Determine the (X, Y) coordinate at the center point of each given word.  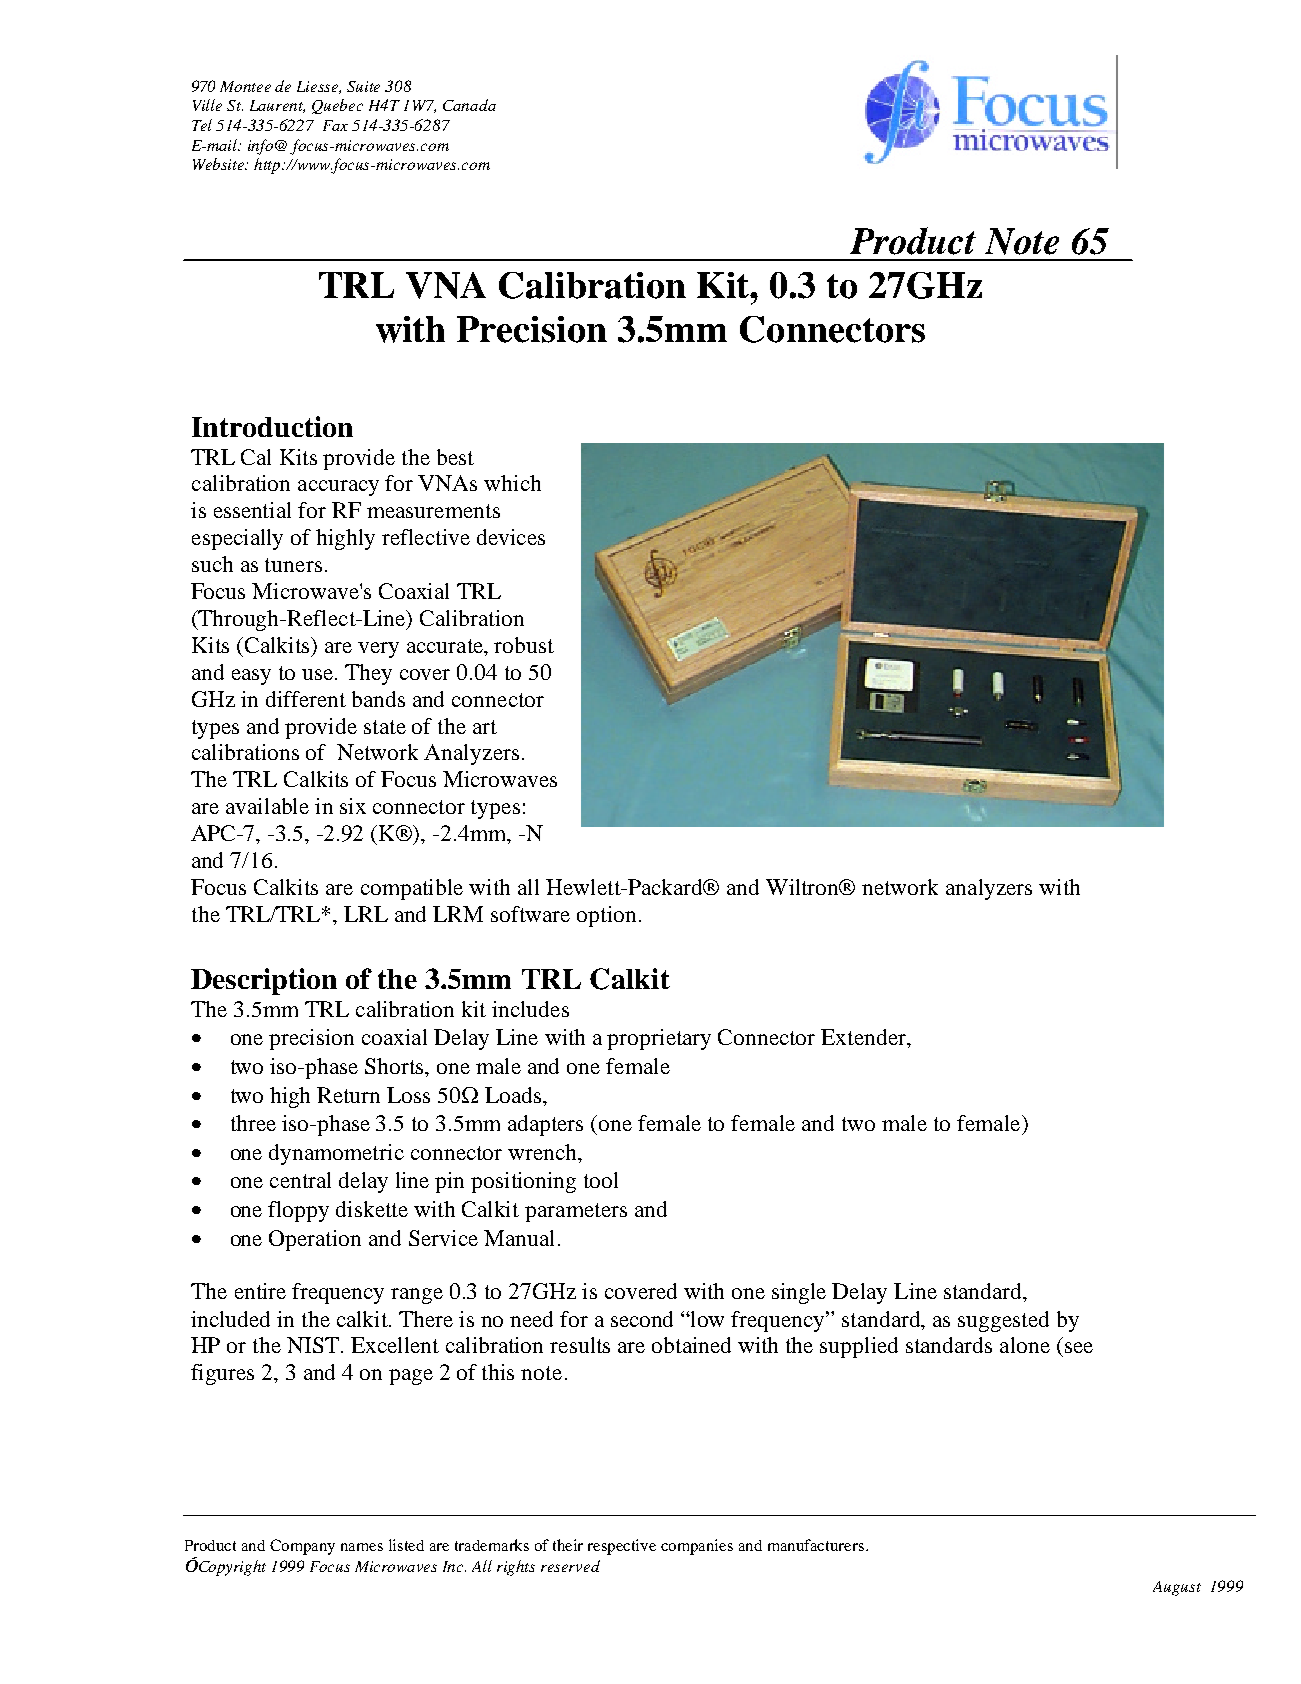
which (512, 483)
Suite (363, 86)
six (353, 806)
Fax (335, 125)
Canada (469, 105)
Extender (864, 1037)
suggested (1003, 1321)
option (606, 916)
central (300, 1180)
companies (697, 1547)
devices (511, 537)
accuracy (338, 488)
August (1177, 1588)
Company (302, 1547)
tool (601, 1180)
